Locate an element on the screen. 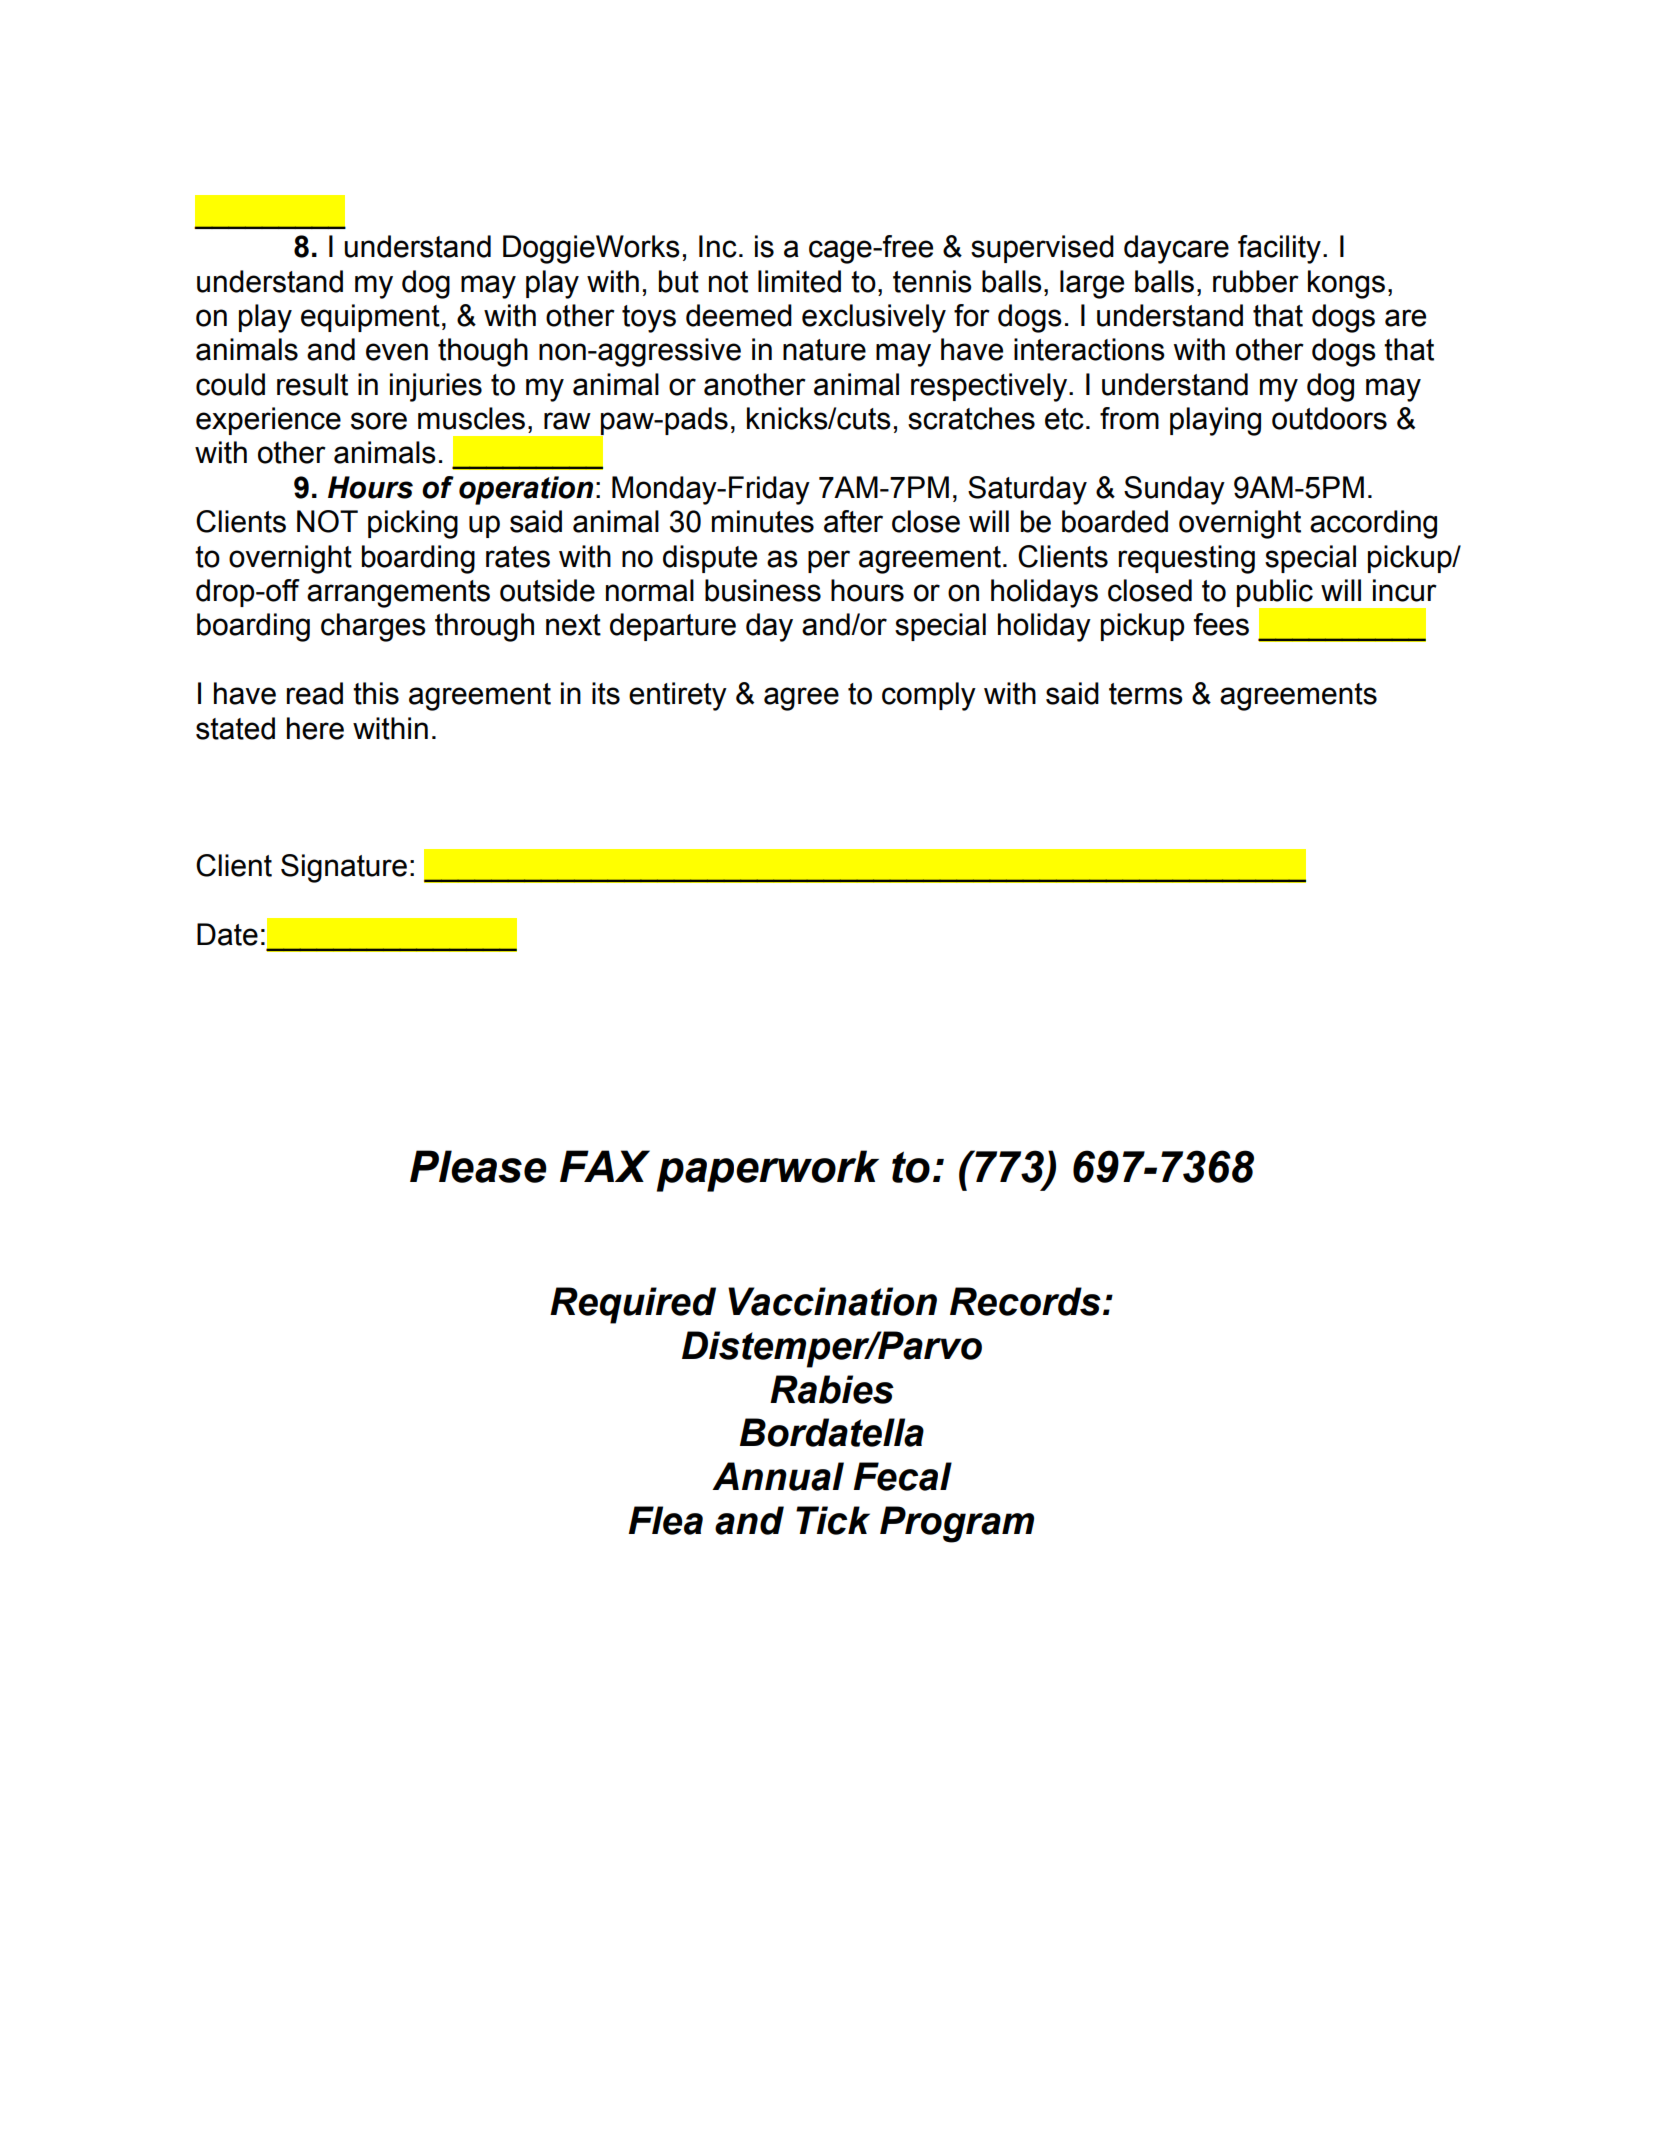 This screenshot has height=2153, width=1663. here is located at coordinates (315, 728).
